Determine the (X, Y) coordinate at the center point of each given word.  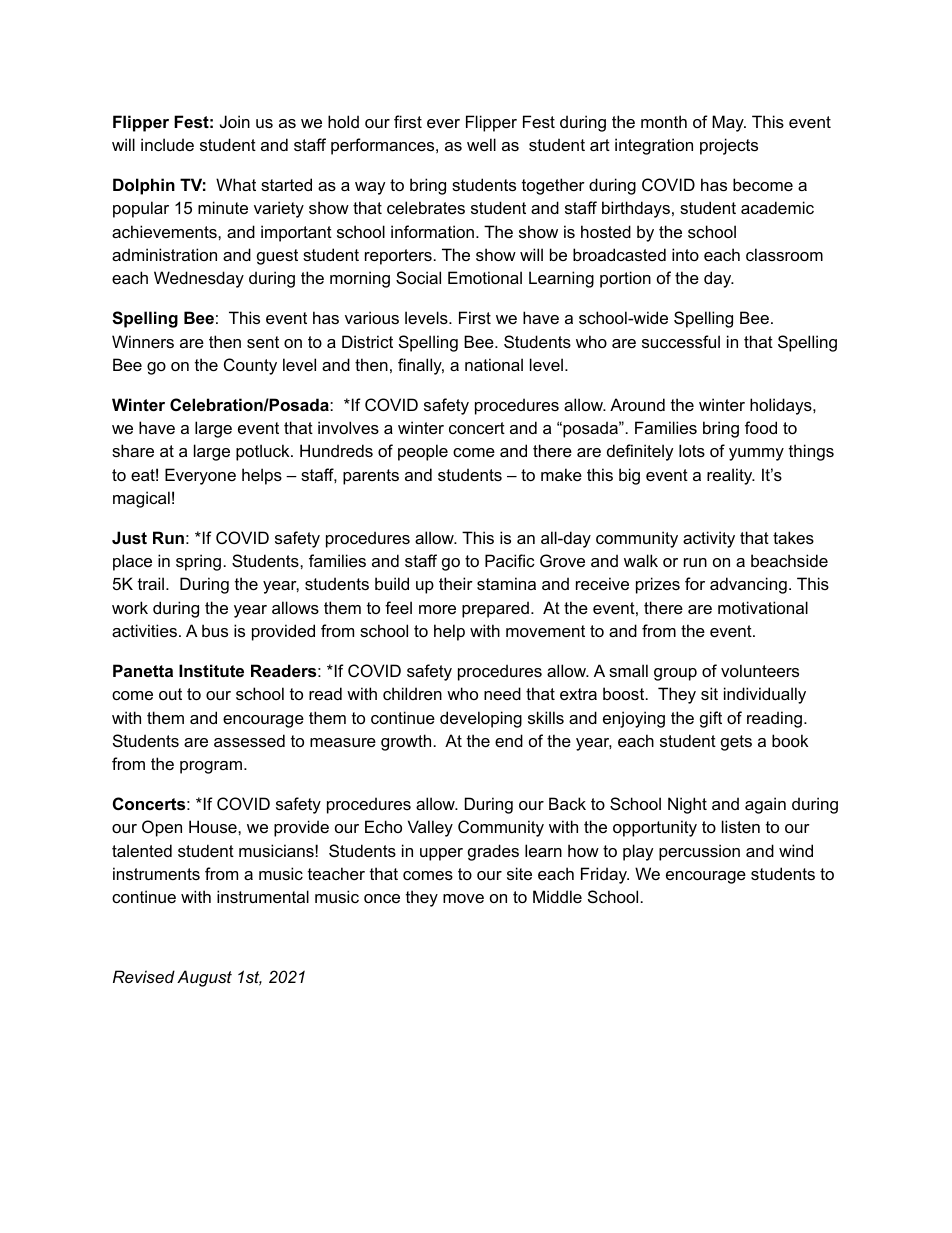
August (204, 978)
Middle (557, 896)
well (481, 144)
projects (729, 146)
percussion (699, 852)
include (167, 144)
